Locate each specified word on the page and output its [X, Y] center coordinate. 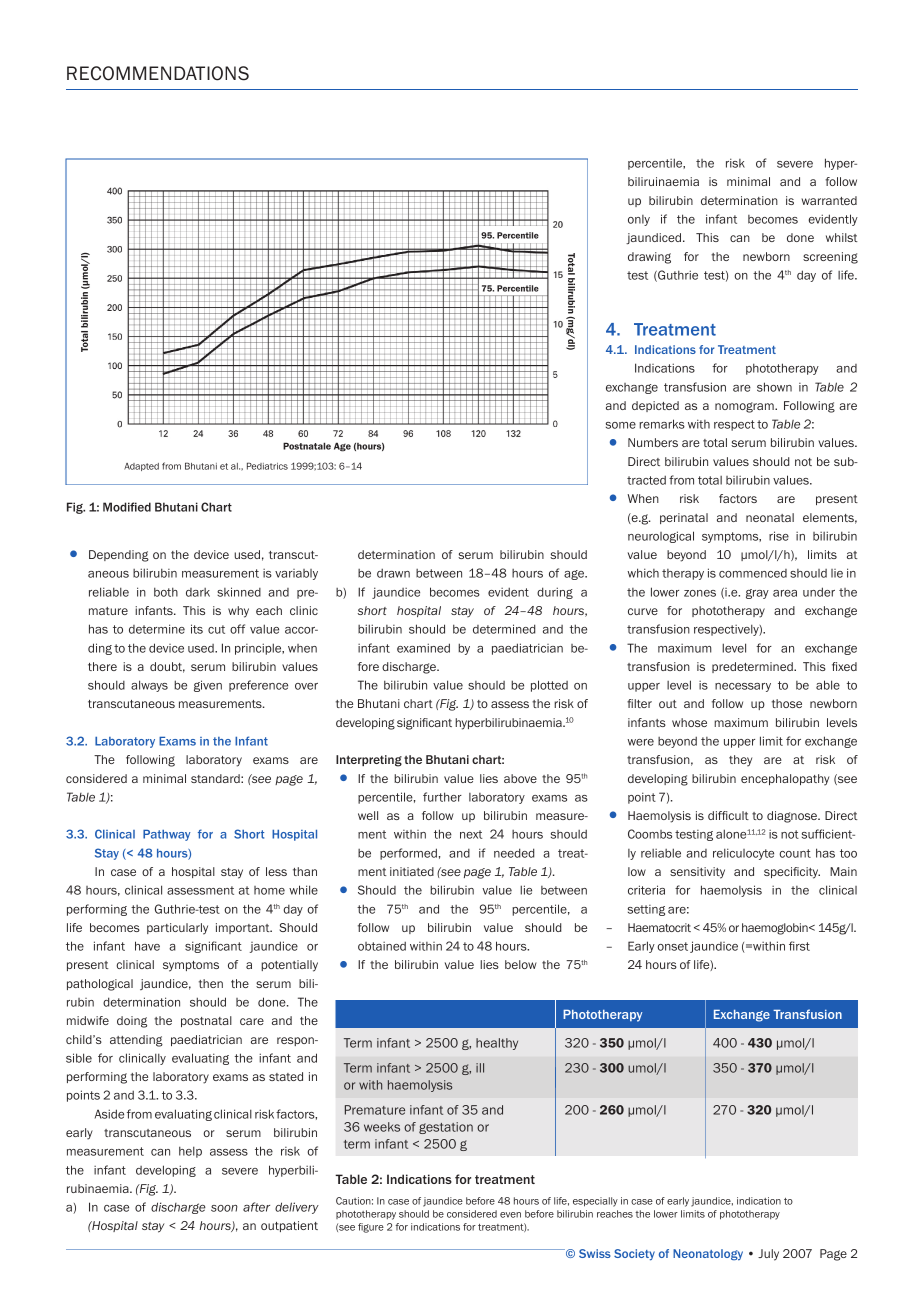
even [510, 1215]
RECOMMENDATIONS [158, 73]
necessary [743, 687]
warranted [829, 200]
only [639, 220]
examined [423, 648]
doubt [167, 667]
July [768, 1255]
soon [224, 1208]
